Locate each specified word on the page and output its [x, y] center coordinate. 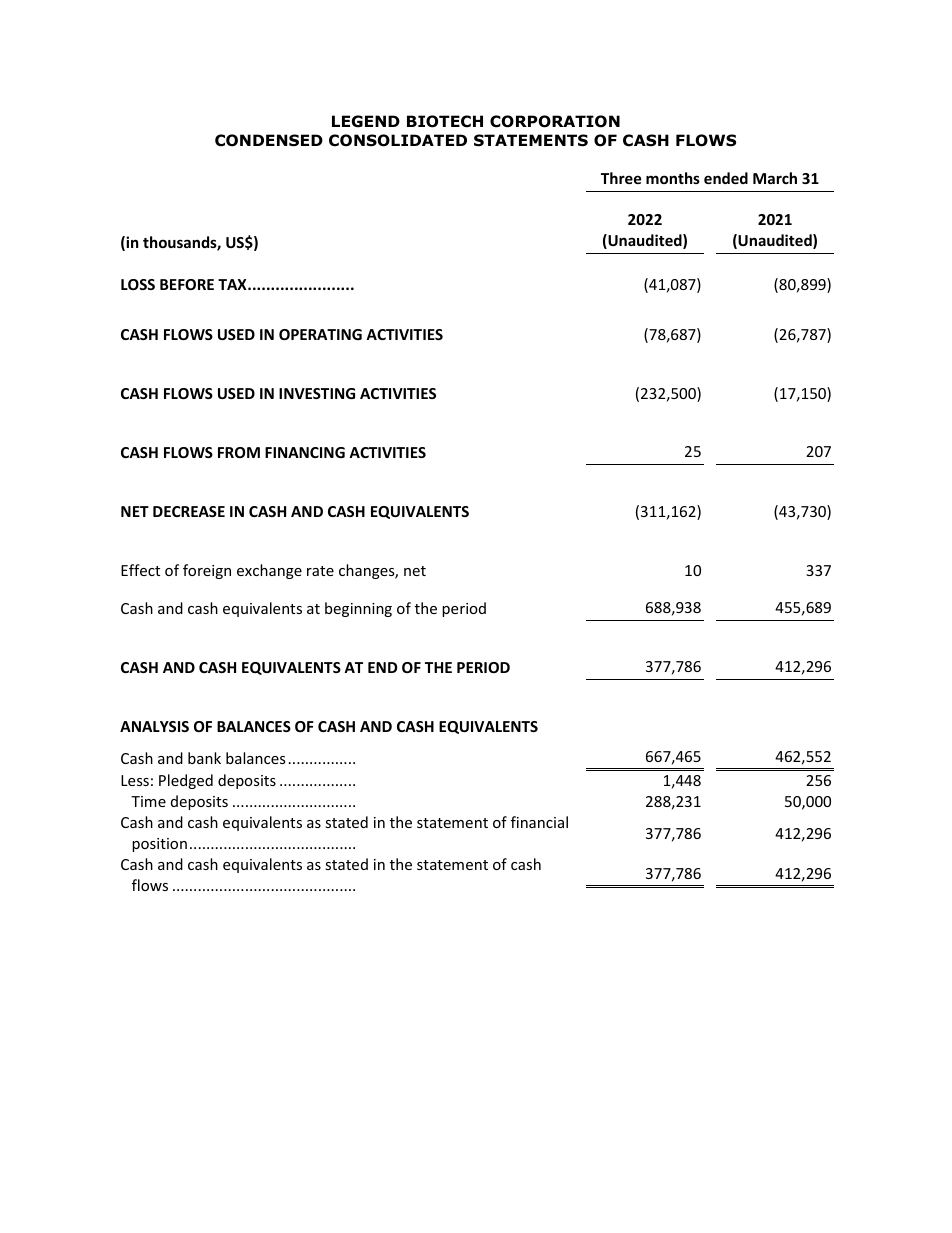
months [673, 178]
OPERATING [320, 334]
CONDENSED [269, 140]
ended [726, 178]
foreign [207, 571]
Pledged [186, 781]
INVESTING [317, 393]
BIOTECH [445, 121]
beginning [358, 609]
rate [320, 571]
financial [539, 822]
